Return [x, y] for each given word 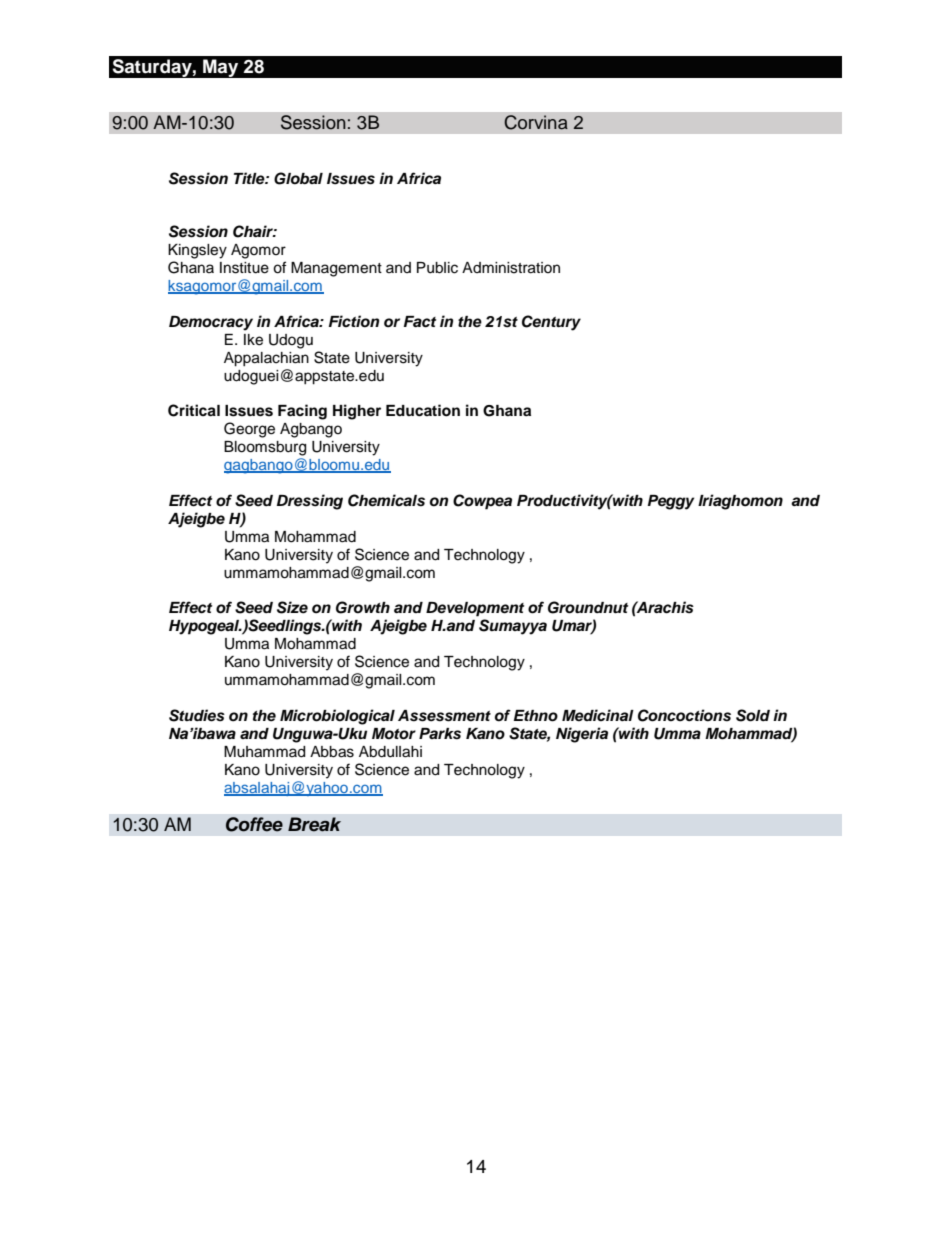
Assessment [444, 716]
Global [298, 178]
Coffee [254, 824]
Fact [420, 322]
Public [437, 268]
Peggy [671, 502]
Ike [253, 340]
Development [475, 609]
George [249, 430]
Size [292, 607]
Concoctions [684, 715]
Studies [197, 715]
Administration [511, 268]
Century [551, 323]
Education [423, 410]
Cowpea [482, 502]
